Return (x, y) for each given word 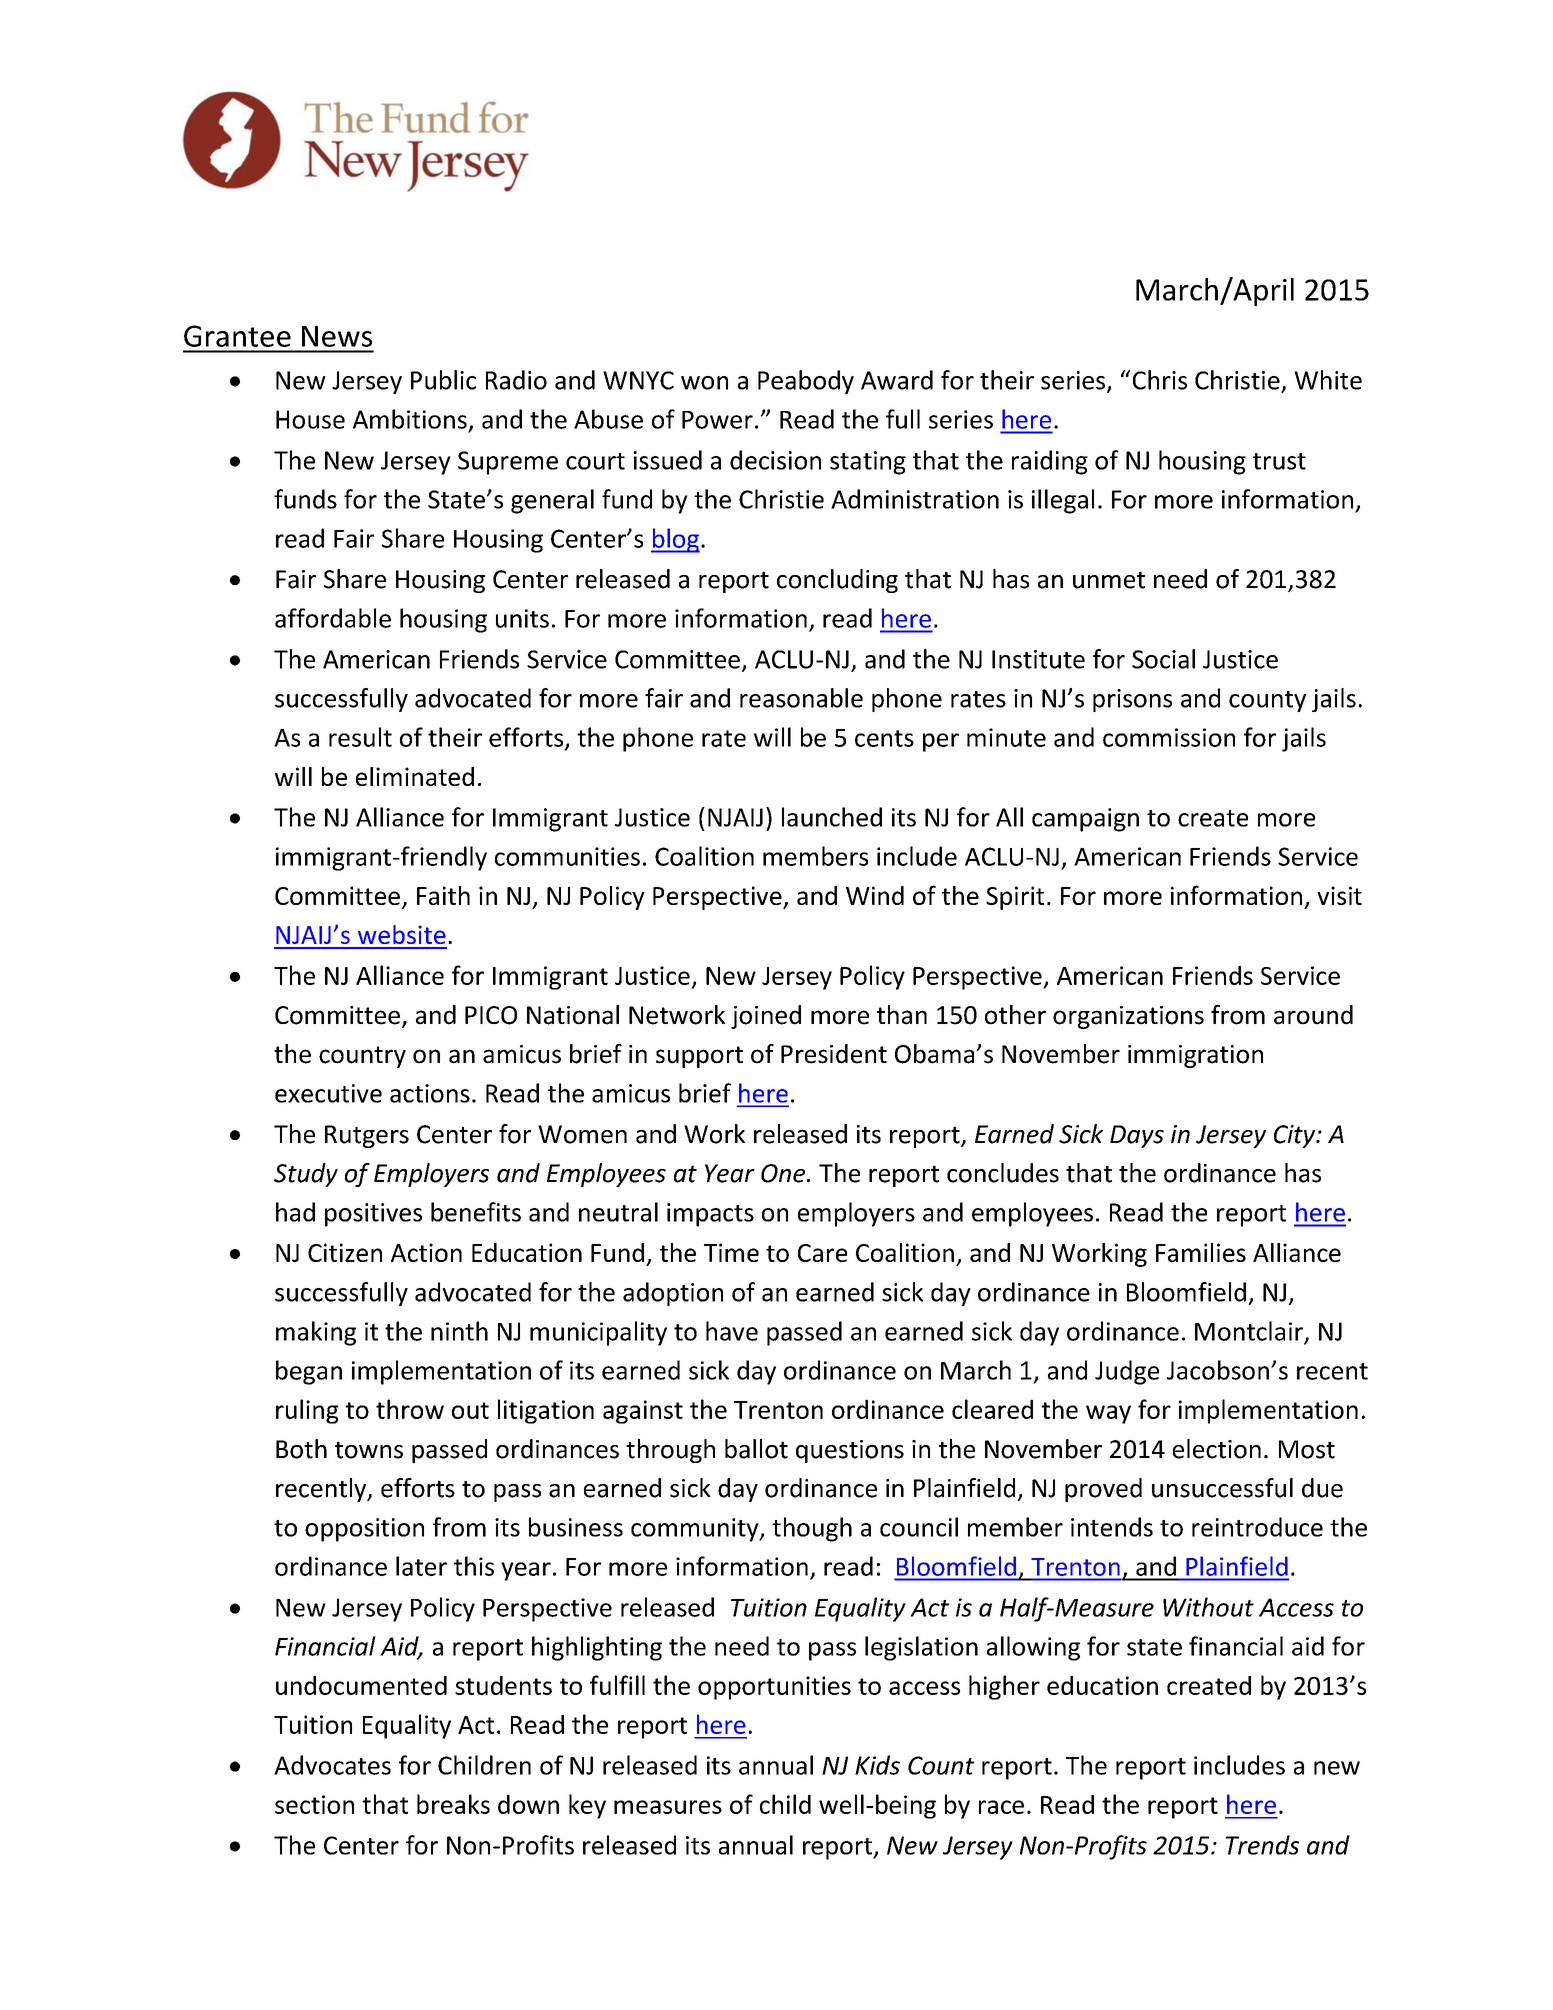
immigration (1195, 1056)
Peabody (806, 382)
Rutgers (367, 1136)
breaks (453, 1804)
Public (443, 380)
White (1328, 380)
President (834, 1054)
